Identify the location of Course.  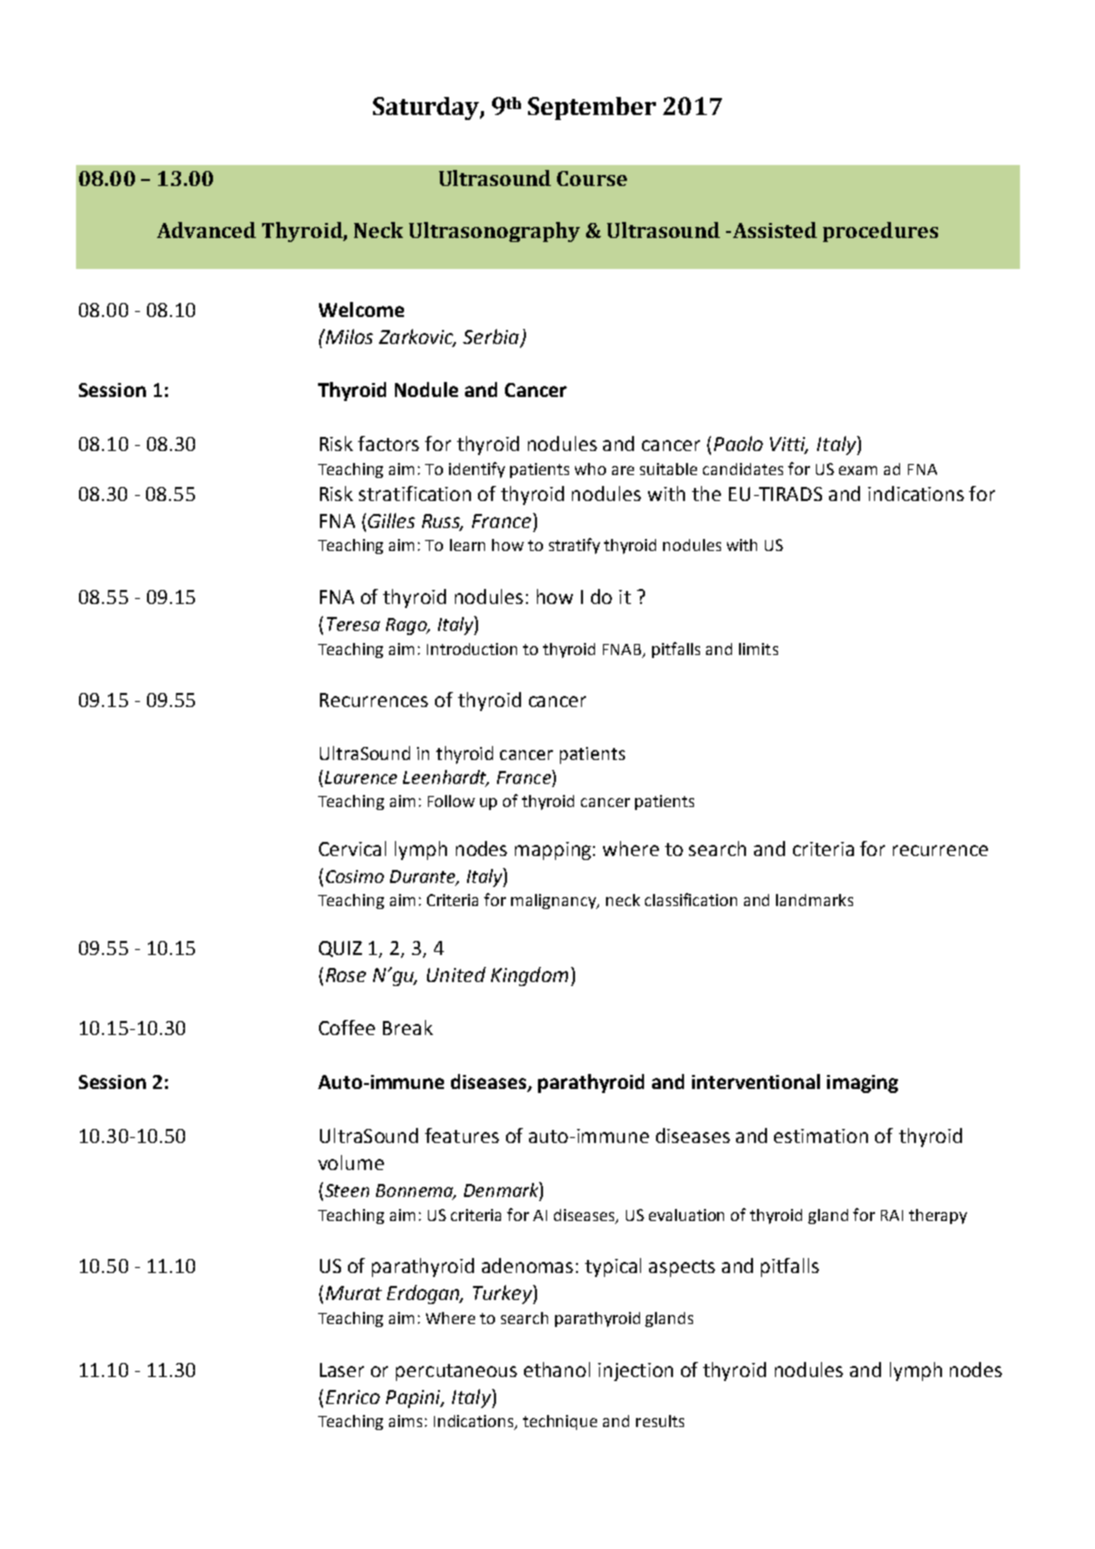
(592, 178).
